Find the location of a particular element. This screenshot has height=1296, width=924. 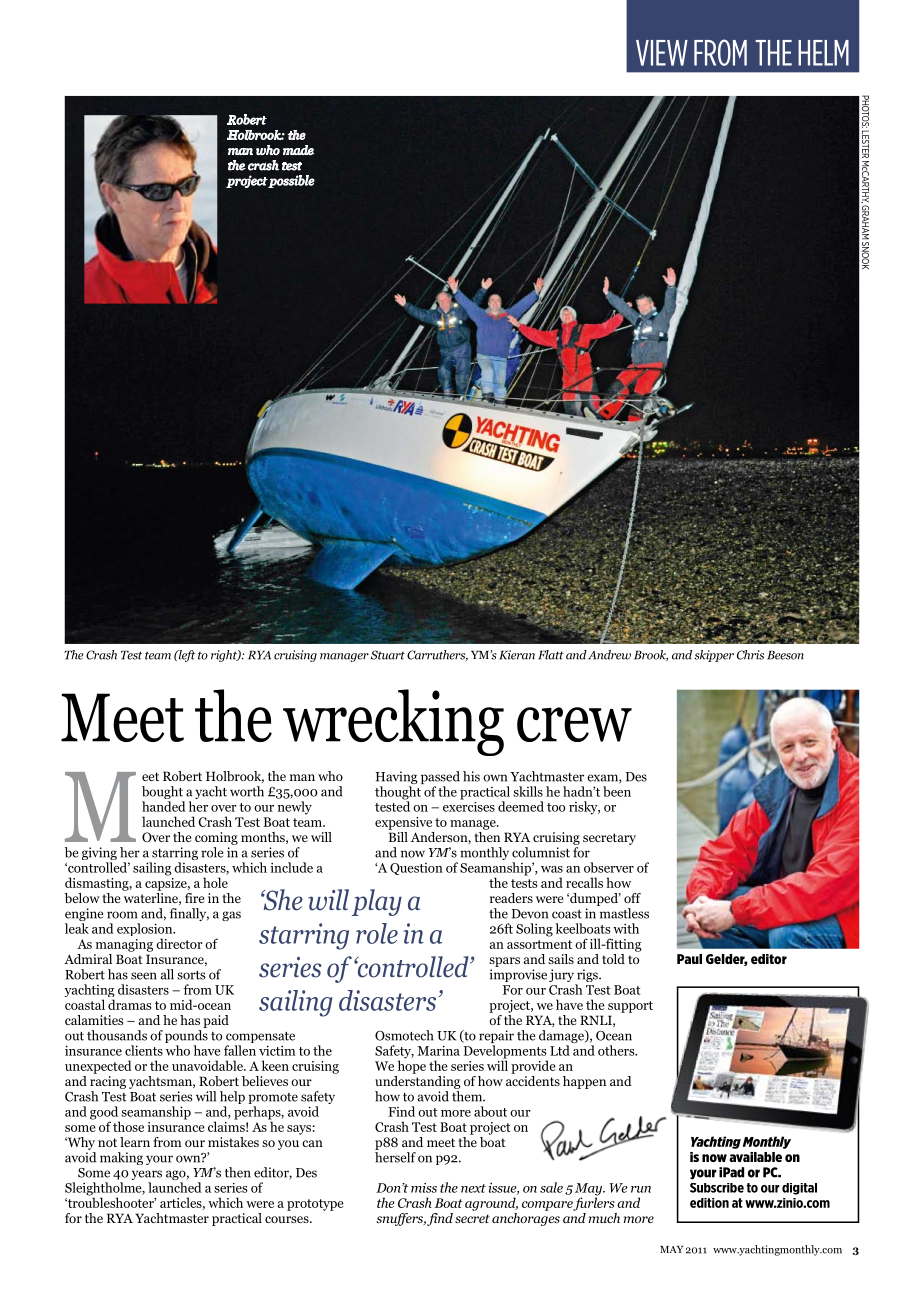

Carruthers is located at coordinates (437, 655).
